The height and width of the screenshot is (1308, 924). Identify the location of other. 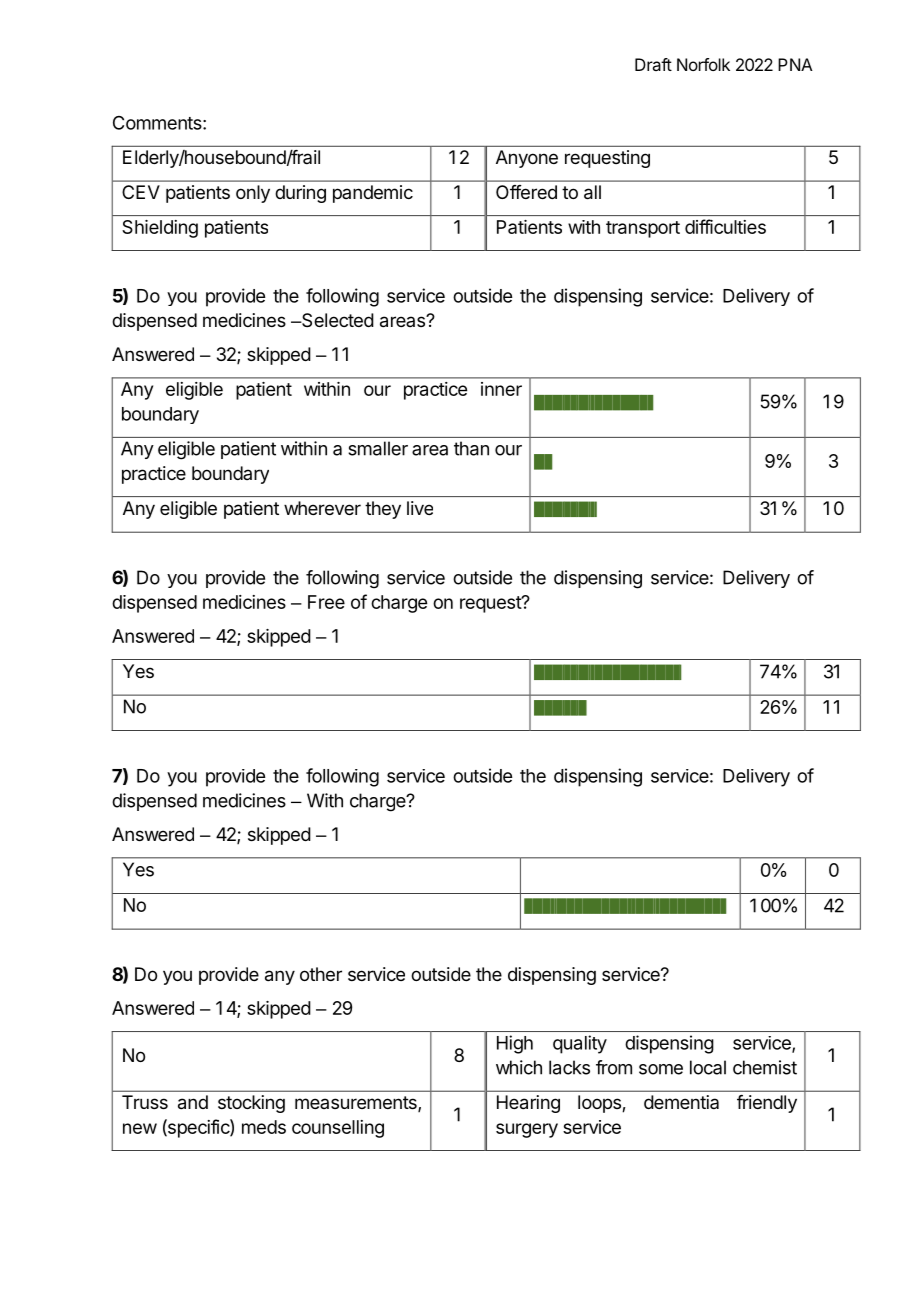
(321, 974).
